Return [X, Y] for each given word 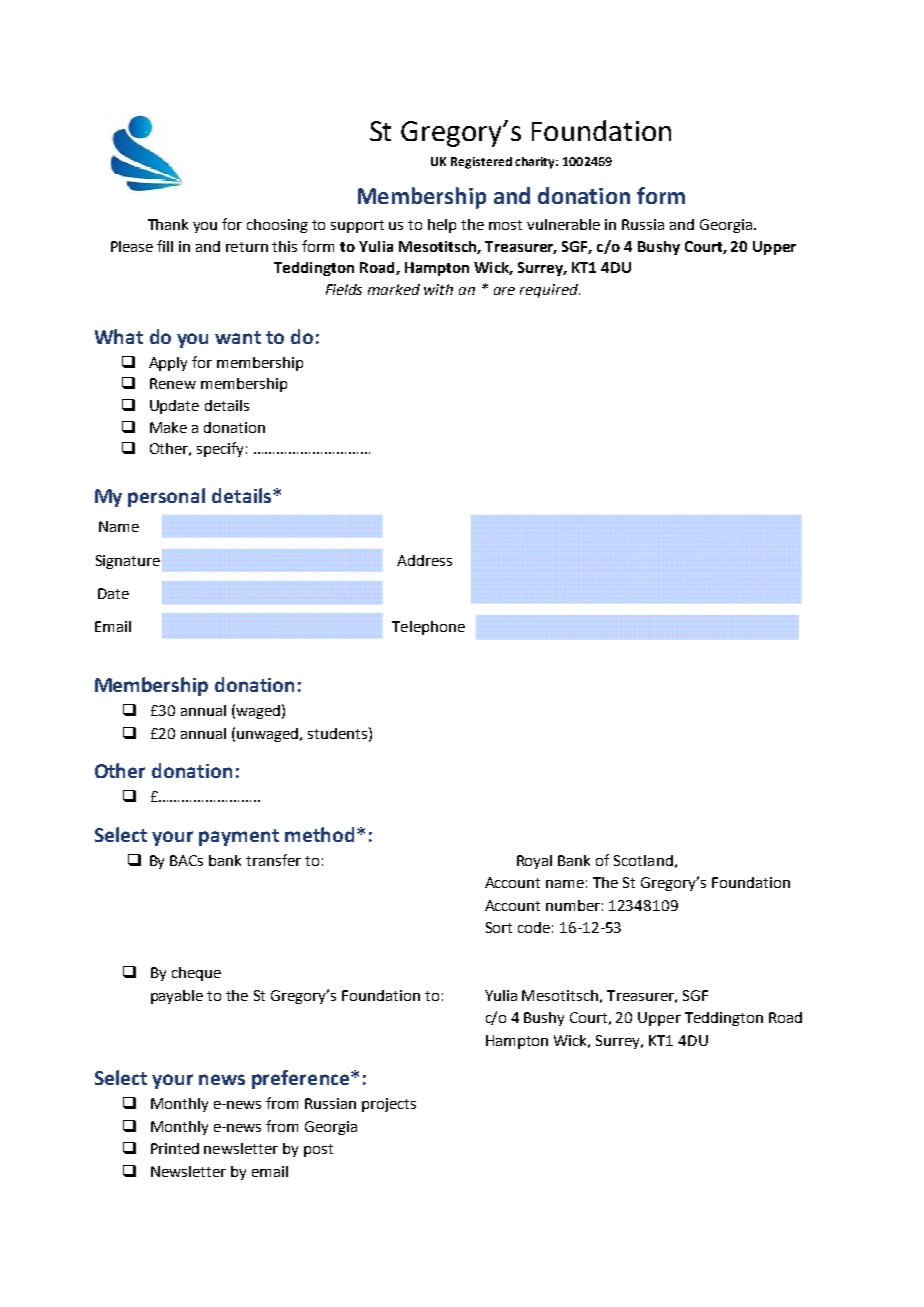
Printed [175, 1148]
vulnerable [563, 224]
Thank [168, 224]
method [319, 834]
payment [239, 837]
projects [389, 1105]
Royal [534, 862]
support [357, 226]
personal [166, 497]
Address [424, 560]
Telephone [428, 628]
